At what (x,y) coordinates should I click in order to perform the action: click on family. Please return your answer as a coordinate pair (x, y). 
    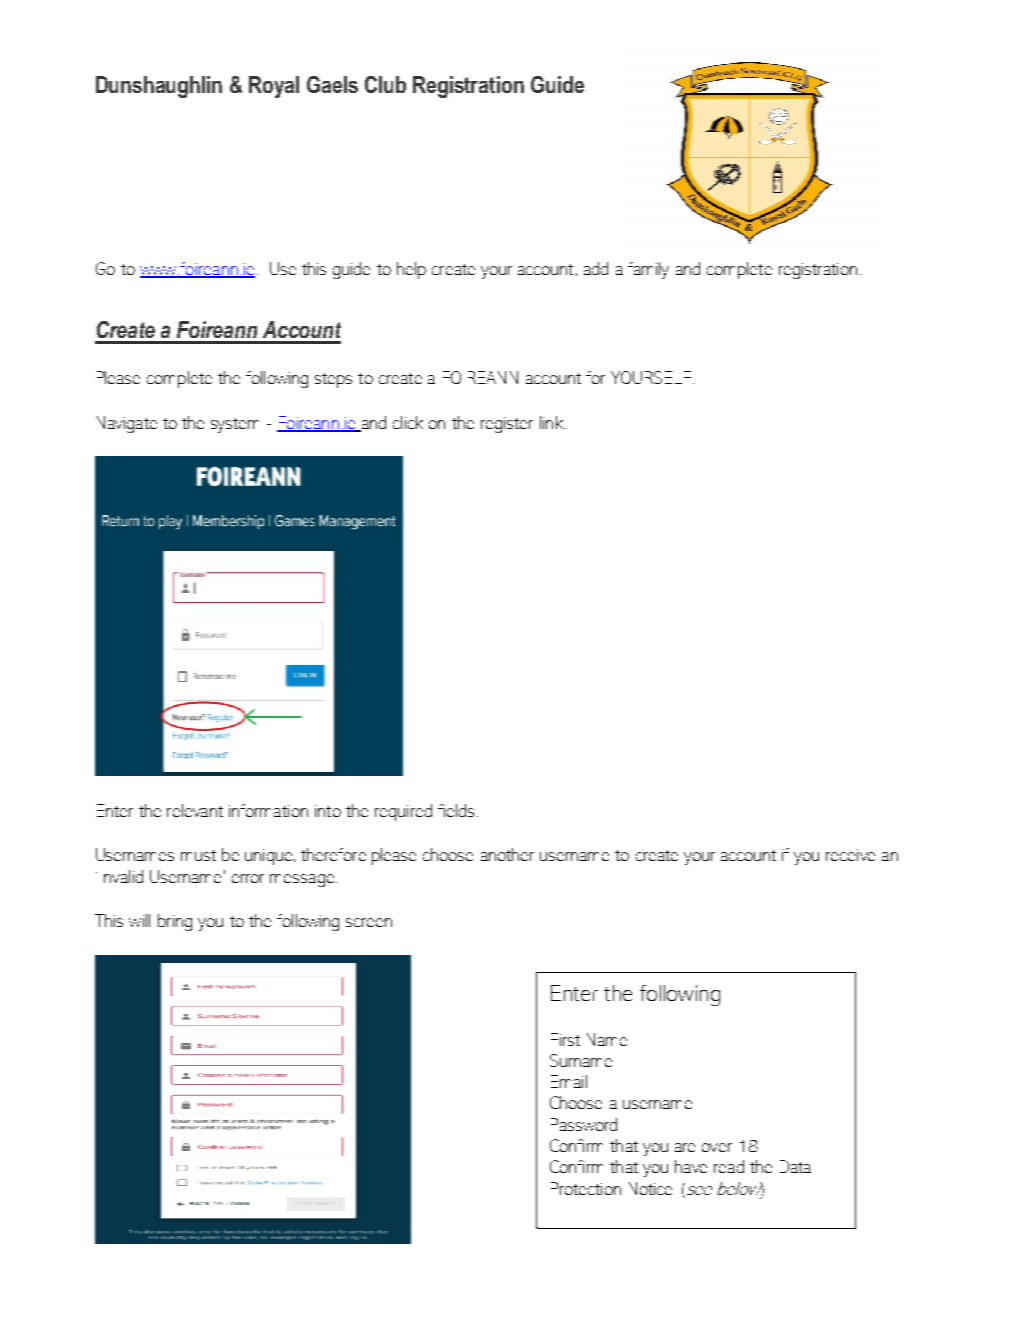
    Looking at the image, I should click on (648, 270).
